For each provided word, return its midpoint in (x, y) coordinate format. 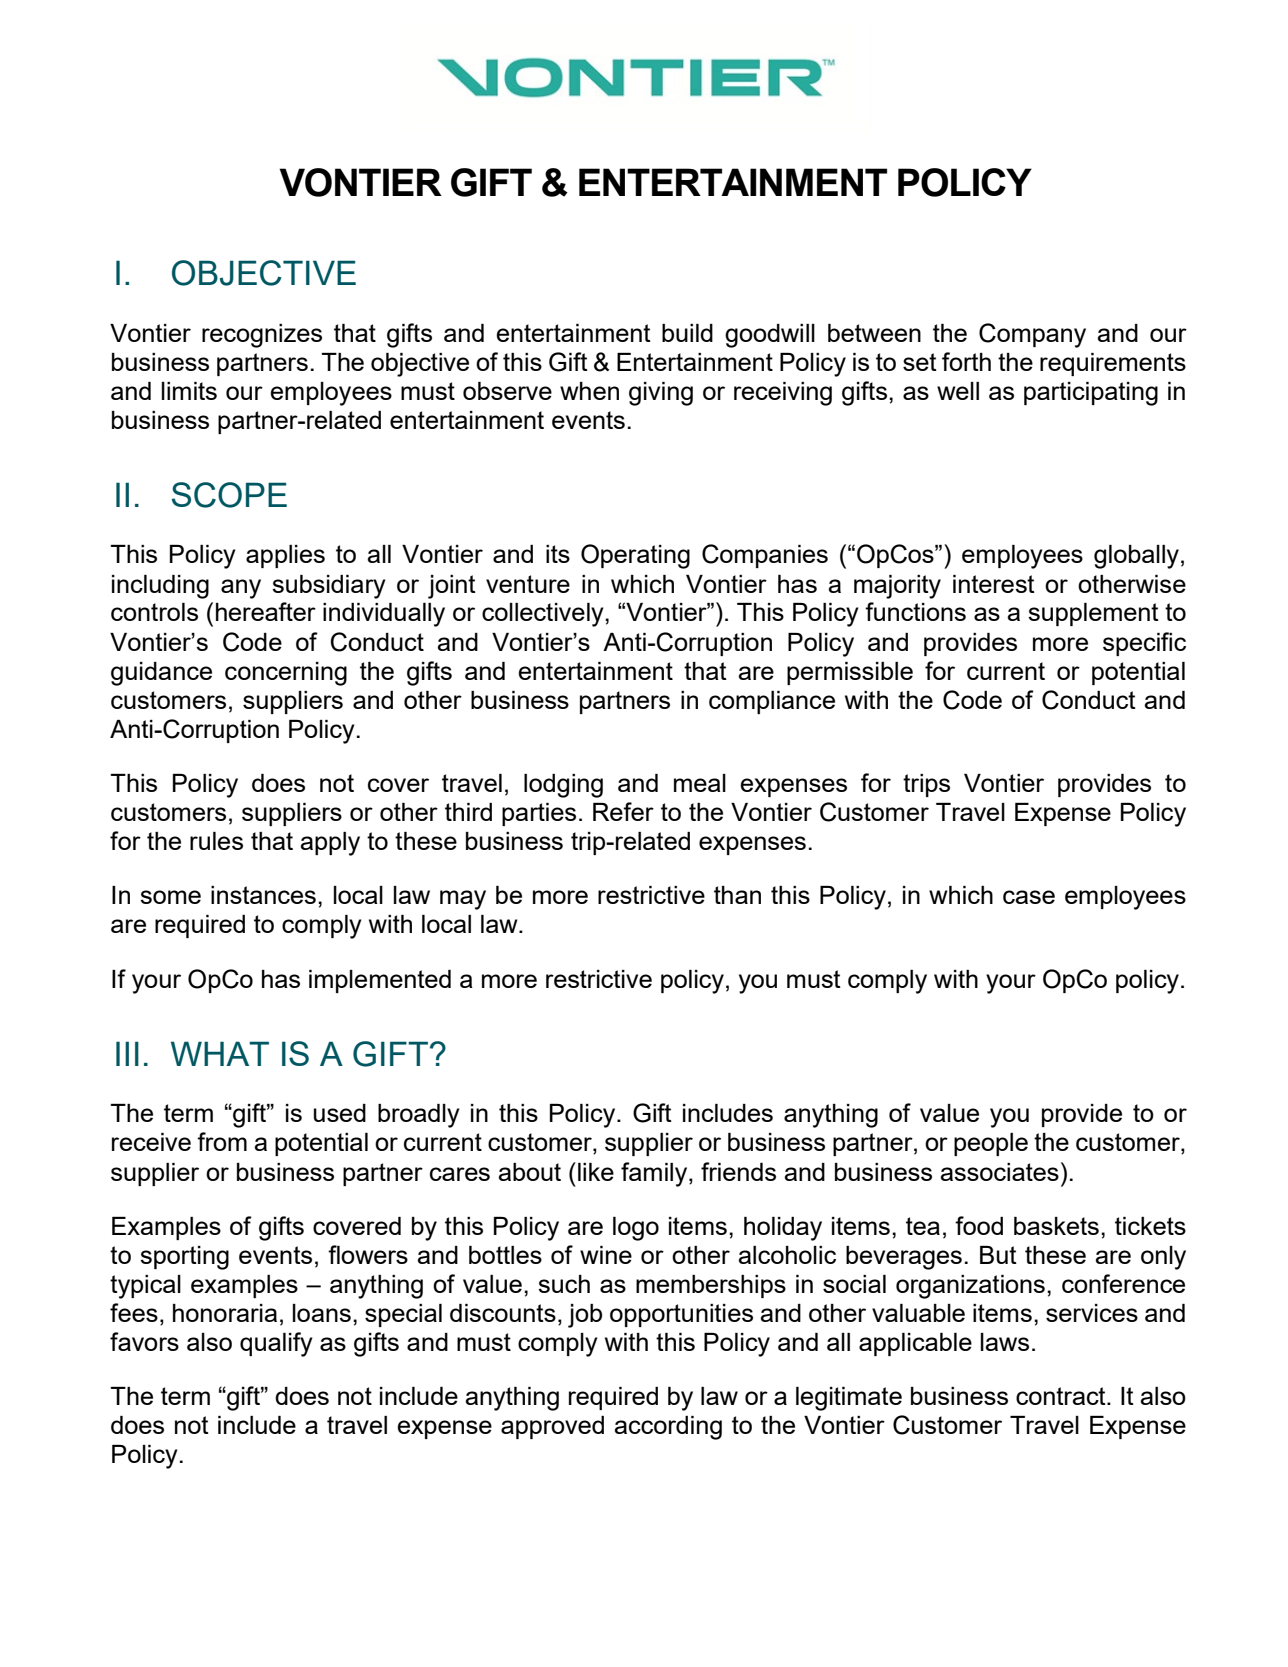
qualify (276, 1344)
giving (661, 394)
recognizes (262, 336)
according (668, 1428)
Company (1032, 335)
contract (1062, 1396)
